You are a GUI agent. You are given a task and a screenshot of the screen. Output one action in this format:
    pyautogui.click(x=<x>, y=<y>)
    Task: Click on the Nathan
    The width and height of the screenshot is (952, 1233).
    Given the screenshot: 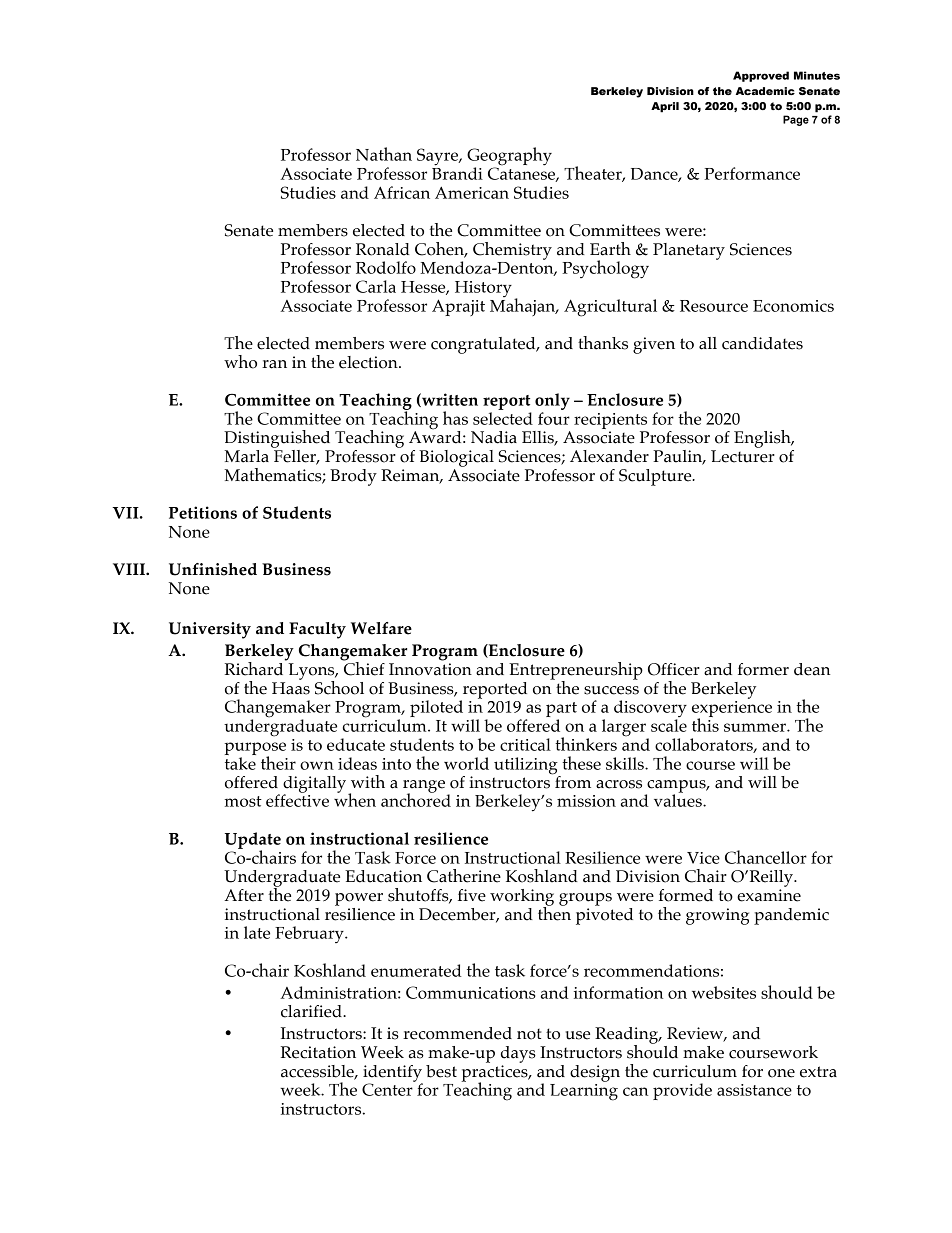 What is the action you would take?
    pyautogui.click(x=384, y=154)
